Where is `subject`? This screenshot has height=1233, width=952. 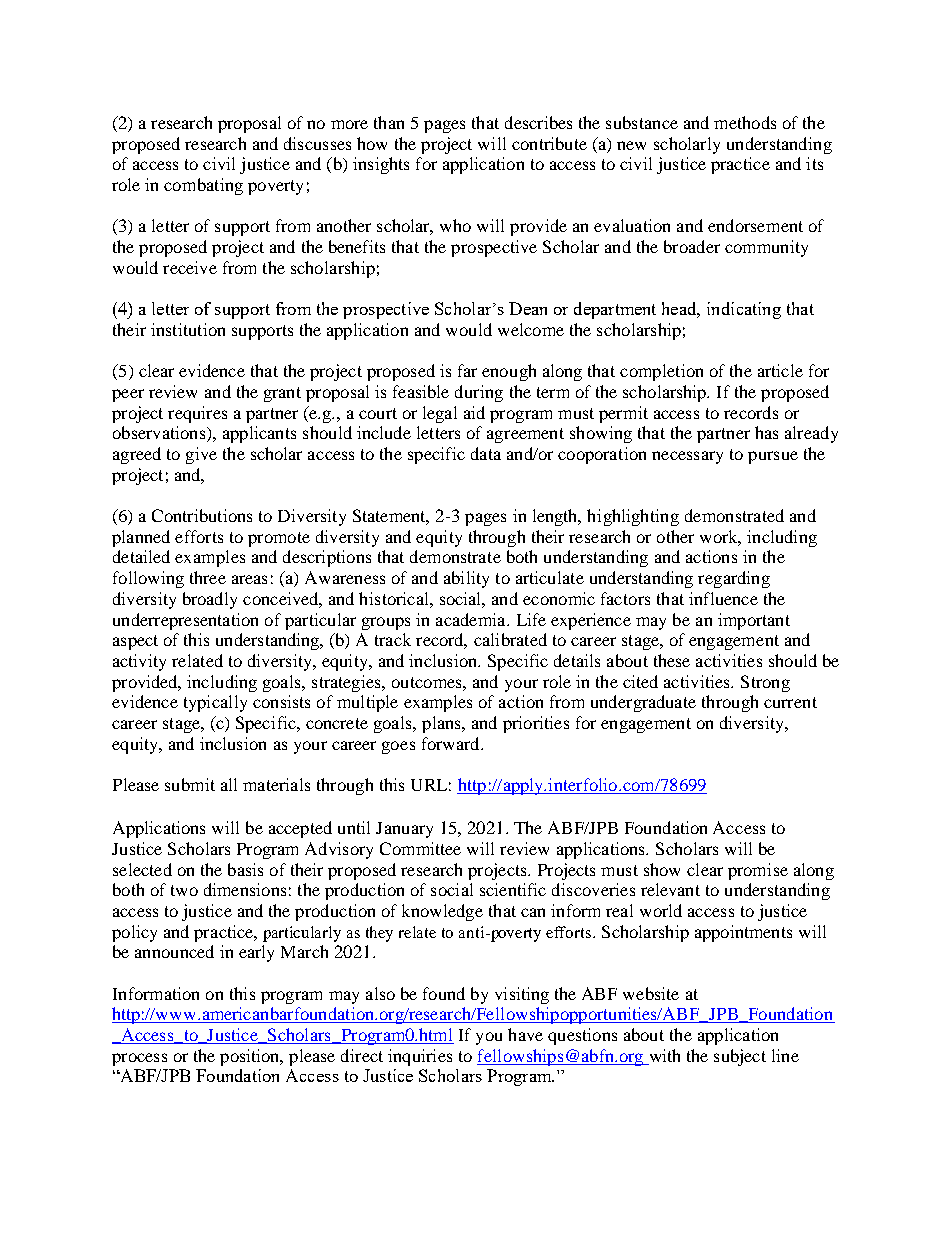
subject is located at coordinates (740, 1057).
